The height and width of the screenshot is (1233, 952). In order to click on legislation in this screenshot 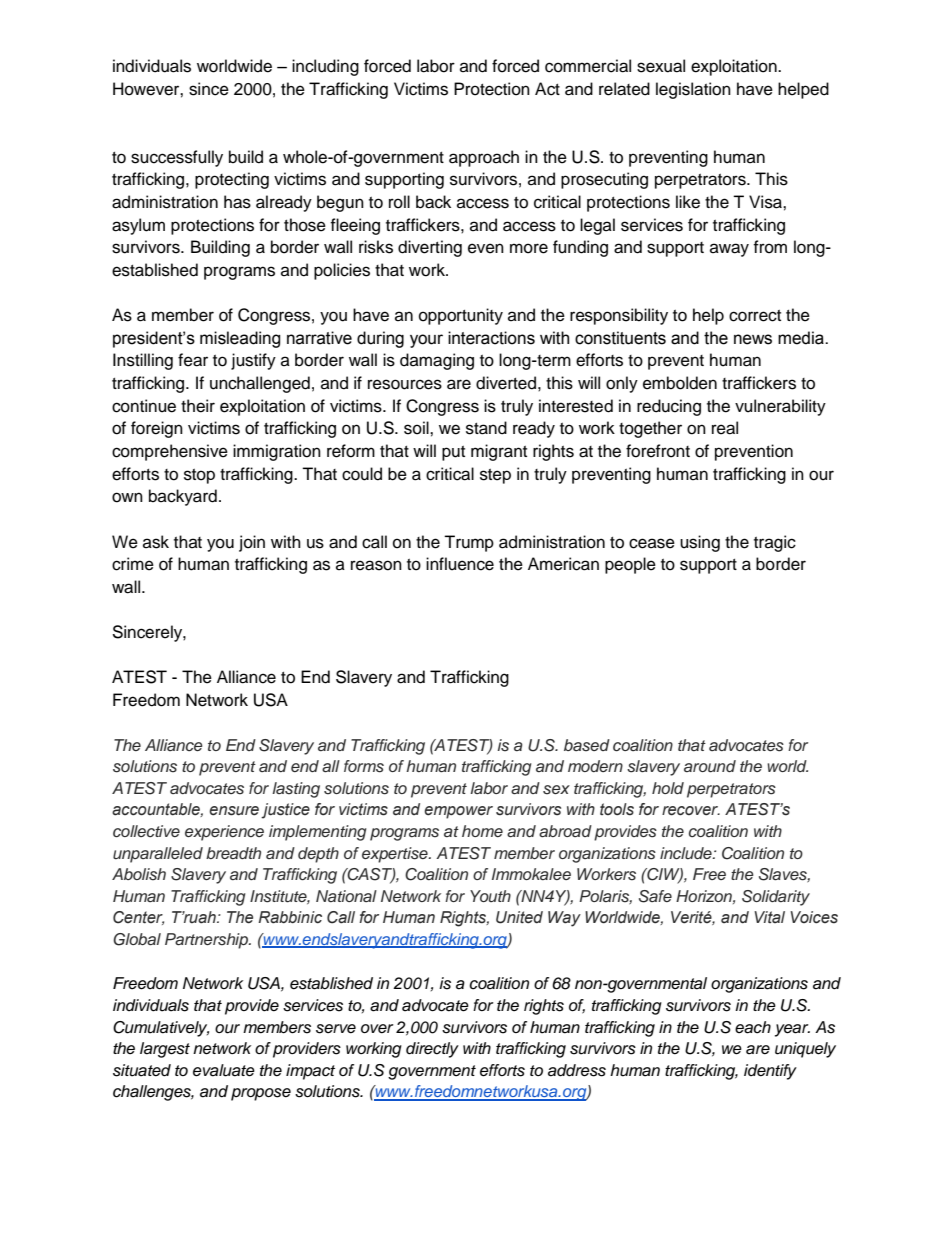, I will do `click(693, 90)`.
